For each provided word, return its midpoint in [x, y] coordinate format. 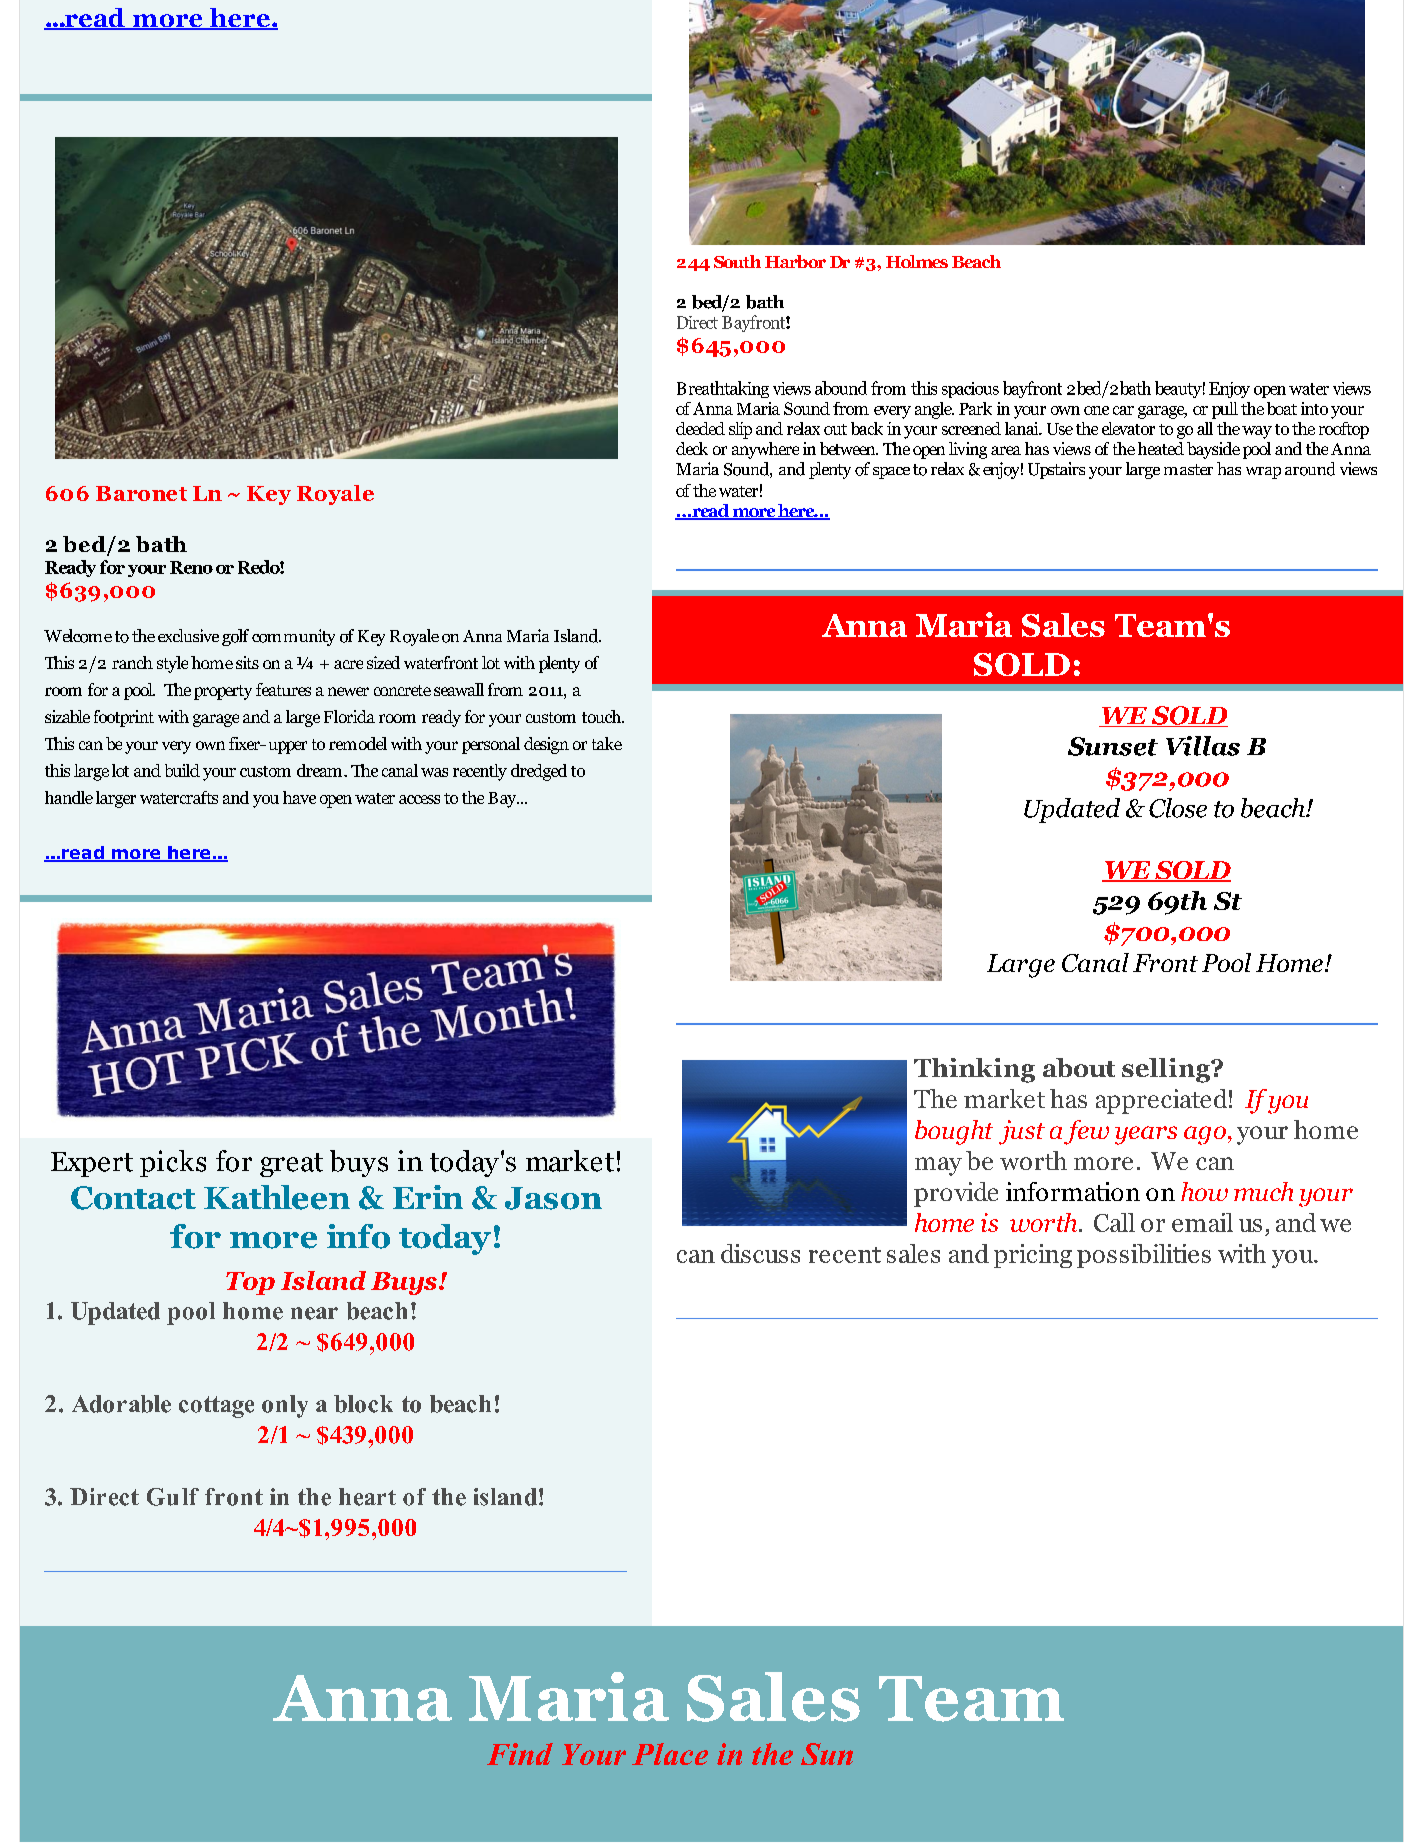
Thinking [974, 1070]
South [737, 261]
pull [1225, 410]
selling [1167, 1070]
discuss [760, 1253]
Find [520, 1754]
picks [173, 1163]
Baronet [141, 493]
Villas [1203, 746]
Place [670, 1754]
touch [602, 716]
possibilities [1144, 1256]
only [285, 1406]
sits [247, 662]
